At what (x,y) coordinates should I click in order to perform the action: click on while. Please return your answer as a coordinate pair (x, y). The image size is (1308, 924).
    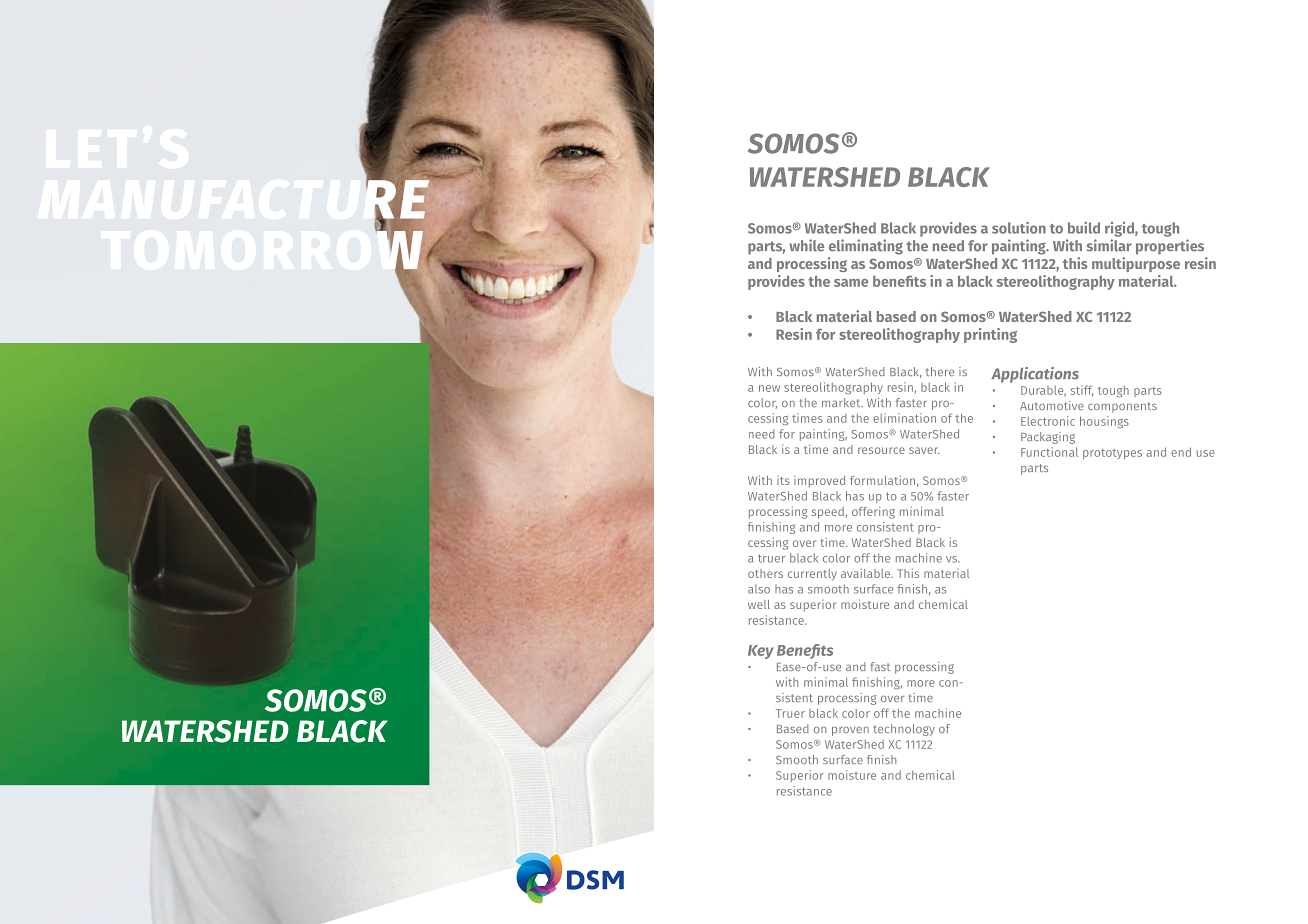
    Looking at the image, I should click on (806, 245).
